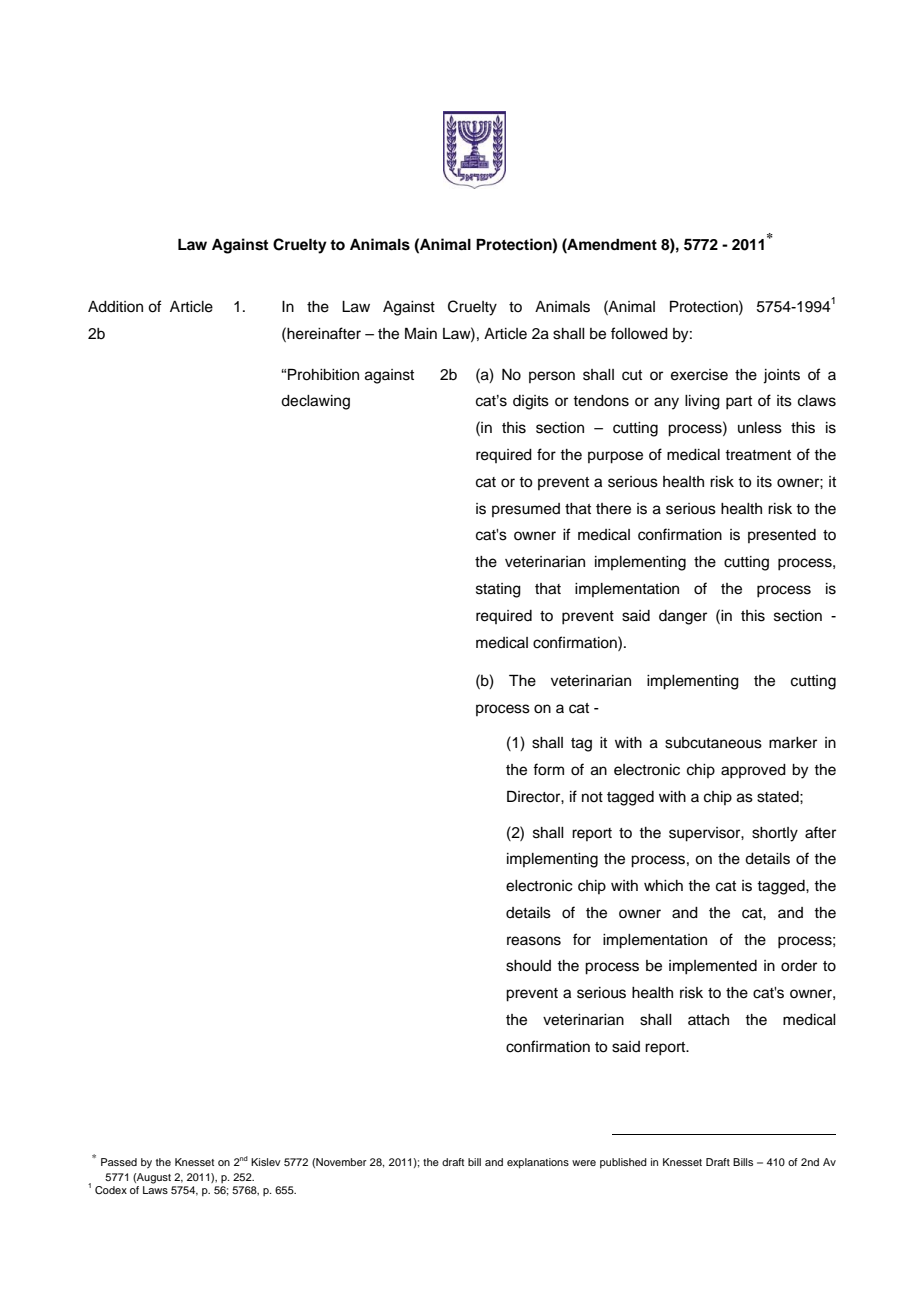 This page has height=1308, width=924. I want to click on should, so click(528, 966).
